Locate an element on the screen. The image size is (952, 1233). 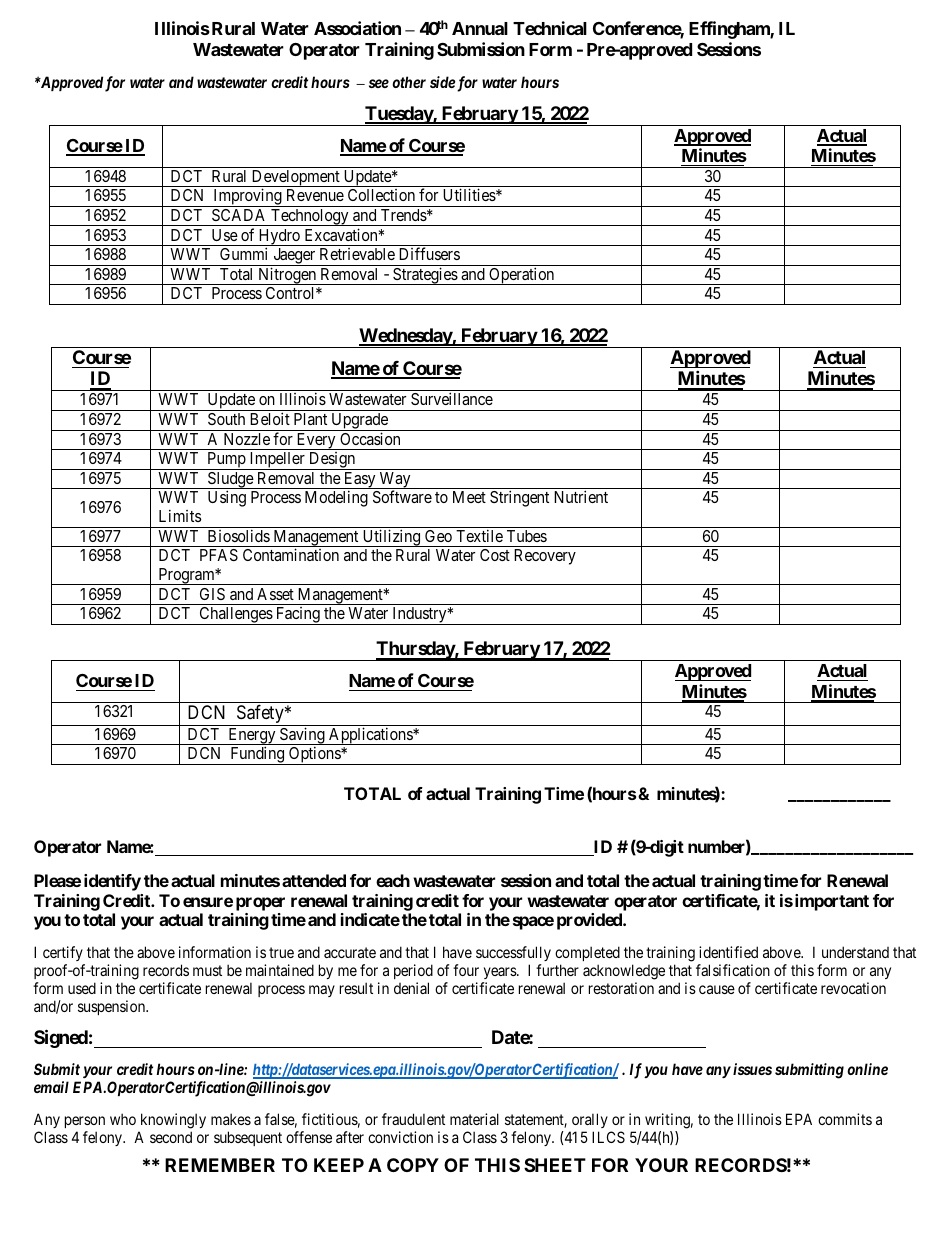
Surveillance is located at coordinates (452, 398).
